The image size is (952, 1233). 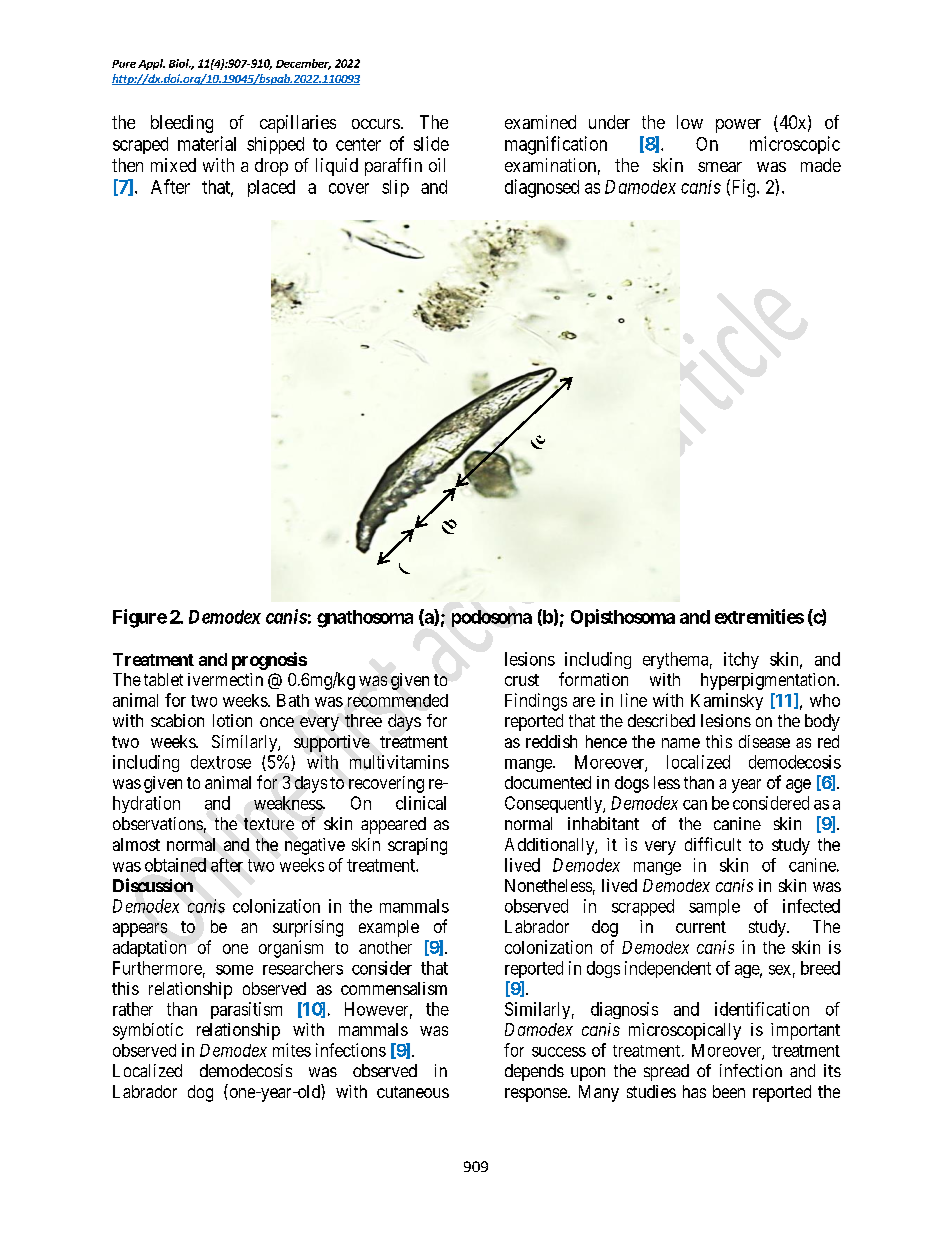 I want to click on observations, so click(x=158, y=823).
